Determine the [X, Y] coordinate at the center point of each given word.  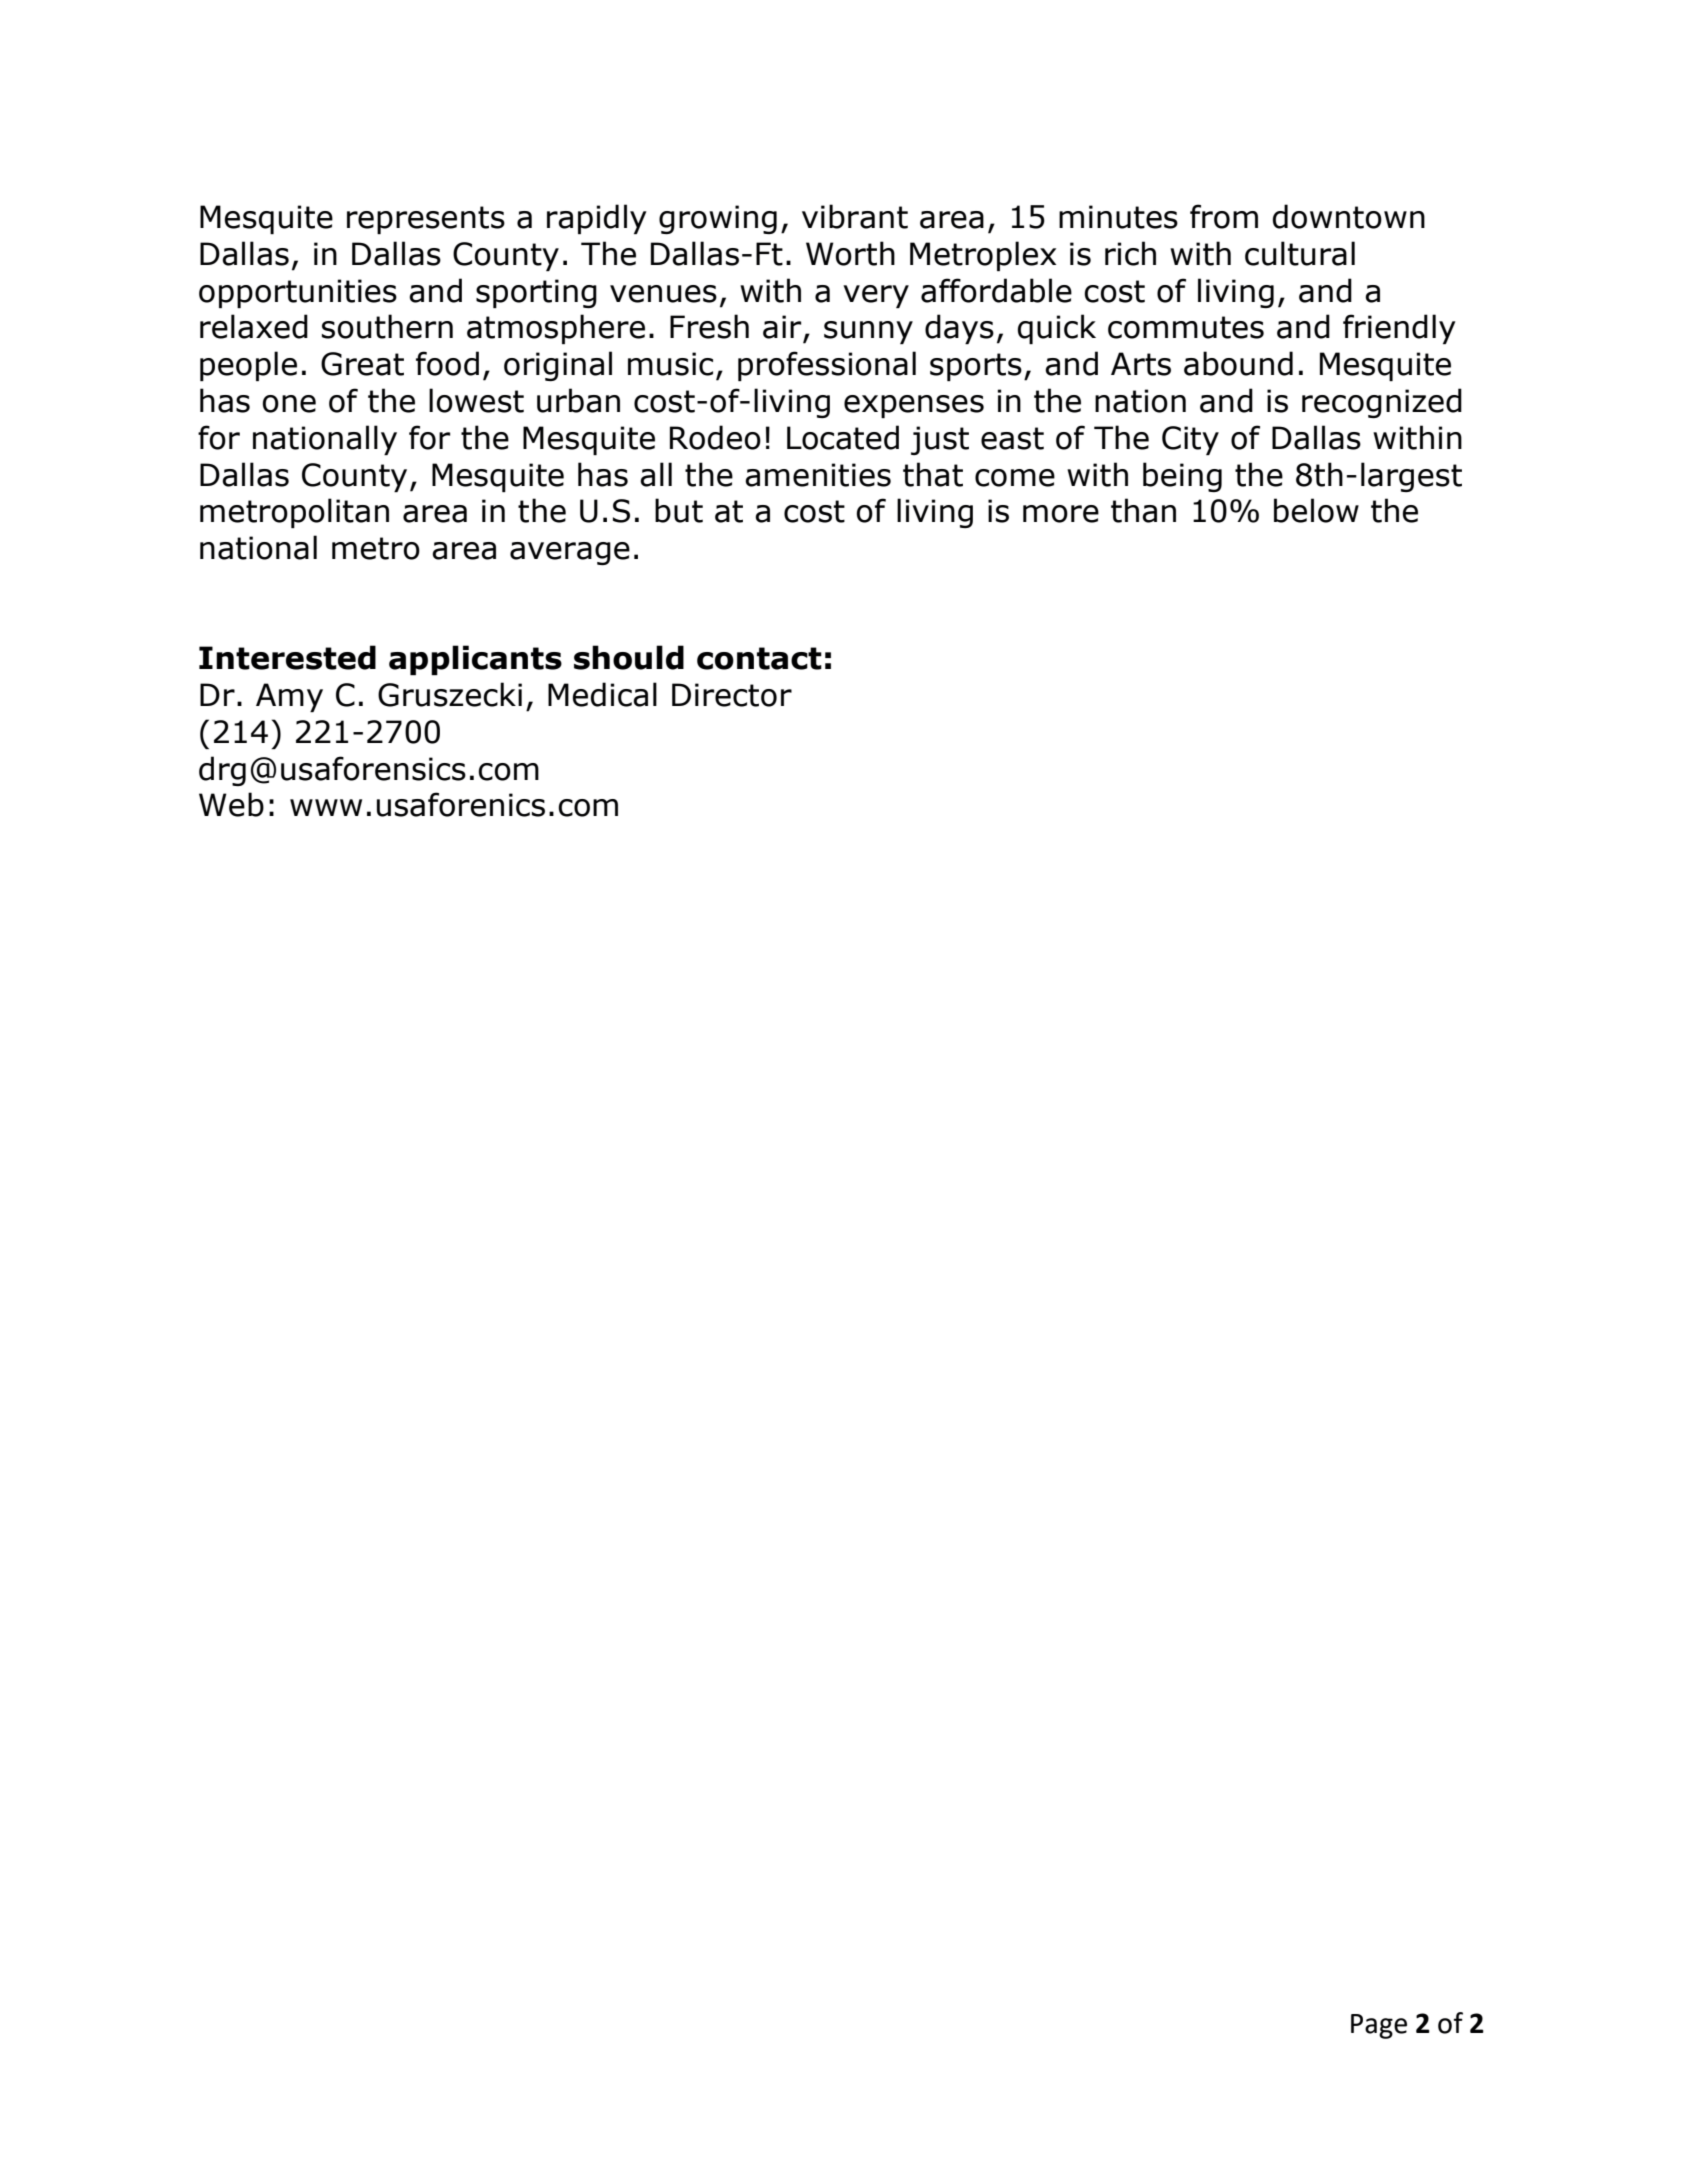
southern [387, 326]
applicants [475, 660]
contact [759, 658]
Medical [602, 694]
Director [732, 695]
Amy [289, 697]
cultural [1300, 253]
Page [1379, 2026]
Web [231, 804]
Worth [850, 253]
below [1316, 510]
